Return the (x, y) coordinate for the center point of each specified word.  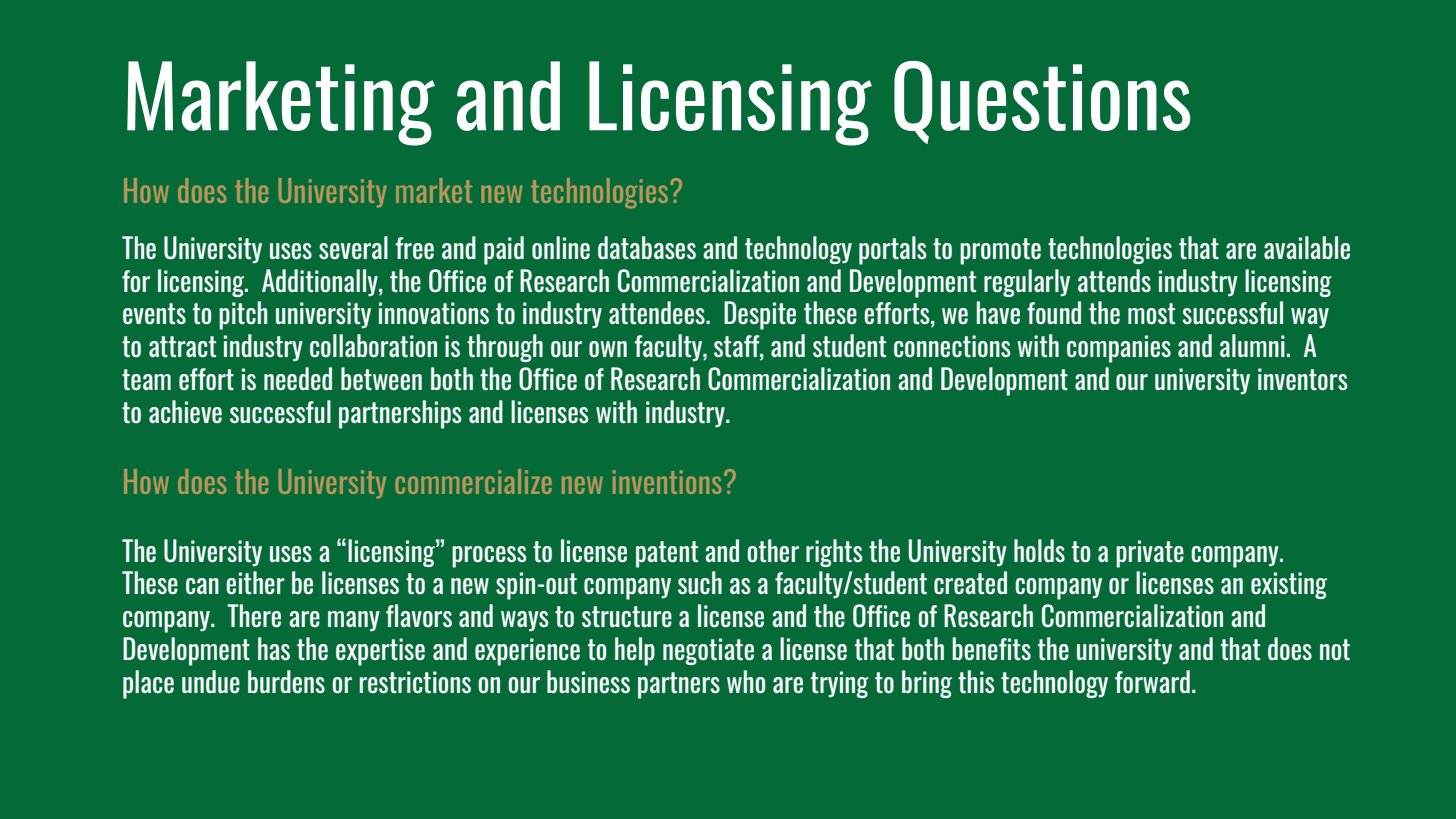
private (1150, 554)
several (353, 247)
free (414, 248)
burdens (286, 681)
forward (1152, 681)
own (608, 349)
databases (647, 247)
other (773, 550)
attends (1114, 280)
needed (298, 378)
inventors (1303, 379)
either (255, 582)
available (1307, 247)
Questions (1042, 102)
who (746, 681)
